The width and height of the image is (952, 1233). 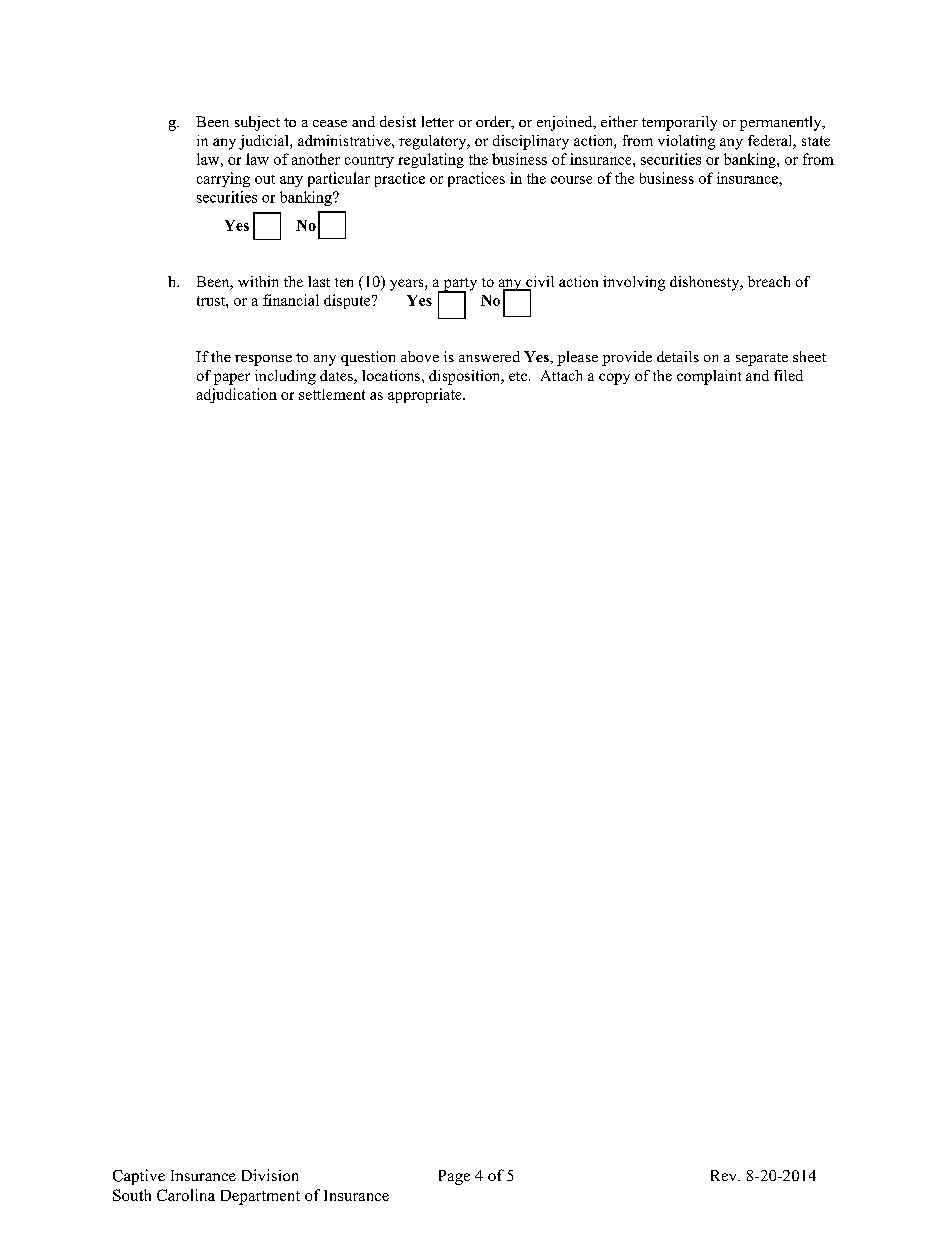 What do you see at coordinates (686, 142) in the image?
I see `violating` at bounding box center [686, 142].
